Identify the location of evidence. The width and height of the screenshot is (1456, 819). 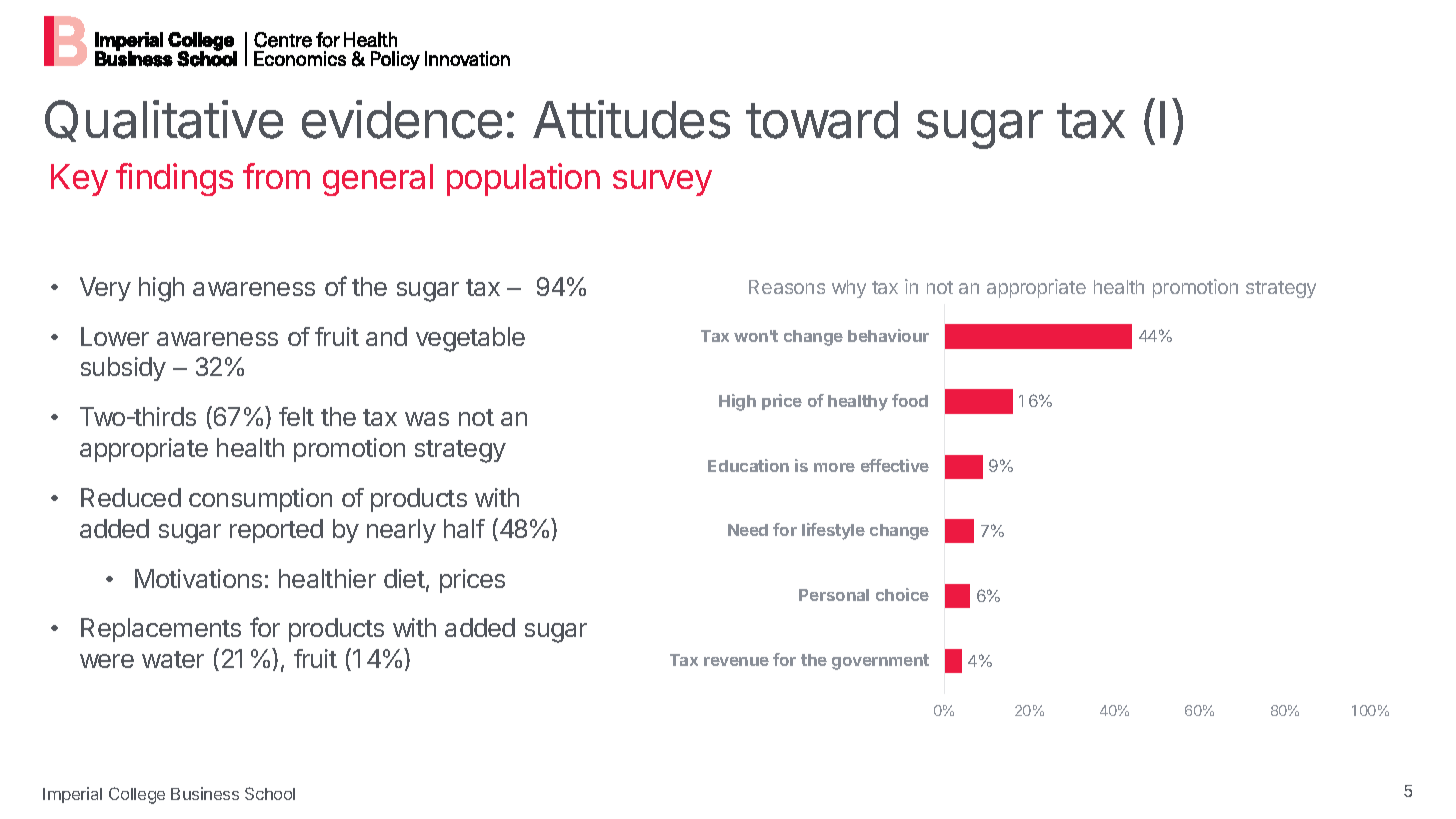
(402, 119).
